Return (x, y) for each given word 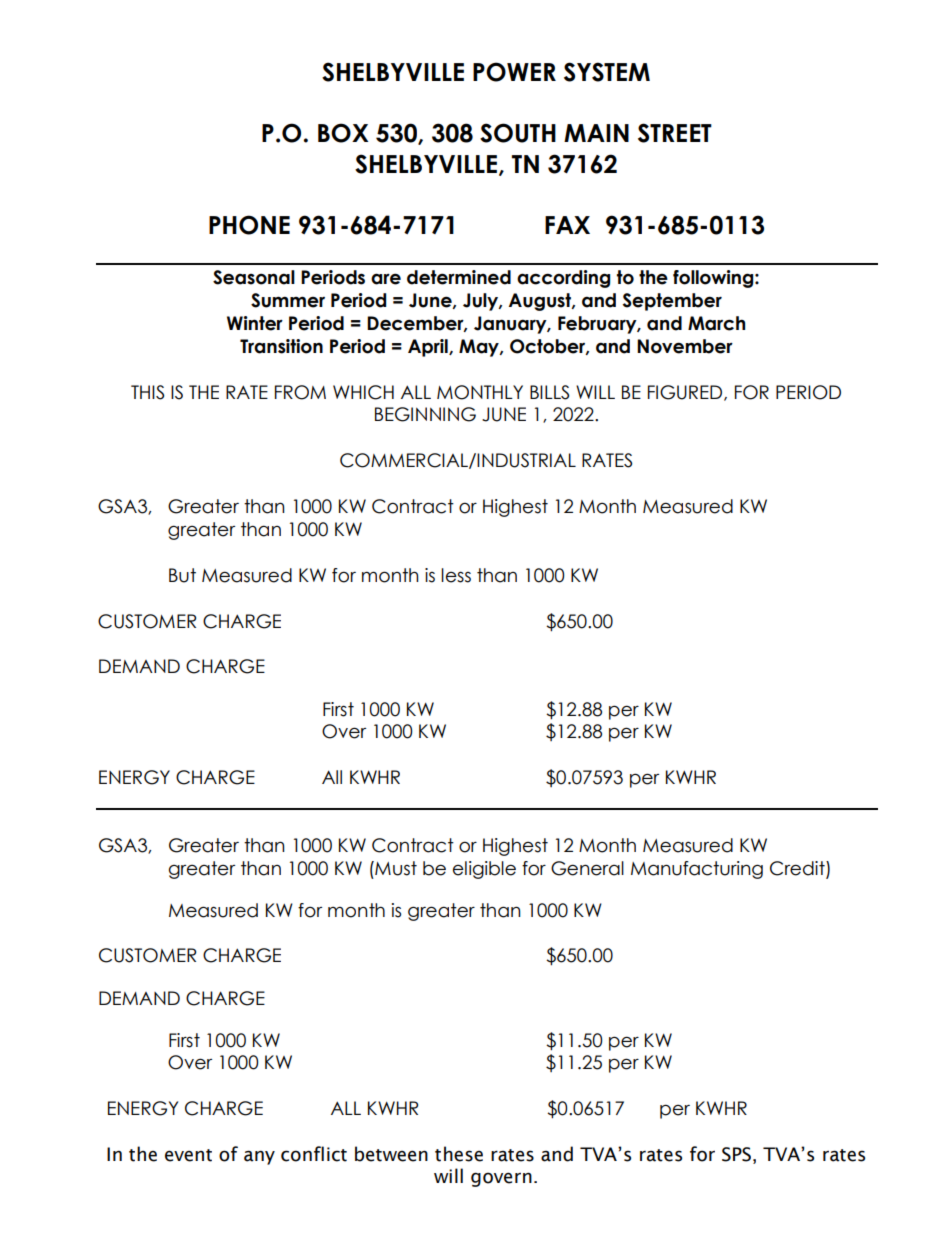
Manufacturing (697, 870)
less (456, 575)
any (259, 1157)
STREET (675, 133)
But (182, 575)
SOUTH (518, 133)
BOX (343, 133)
